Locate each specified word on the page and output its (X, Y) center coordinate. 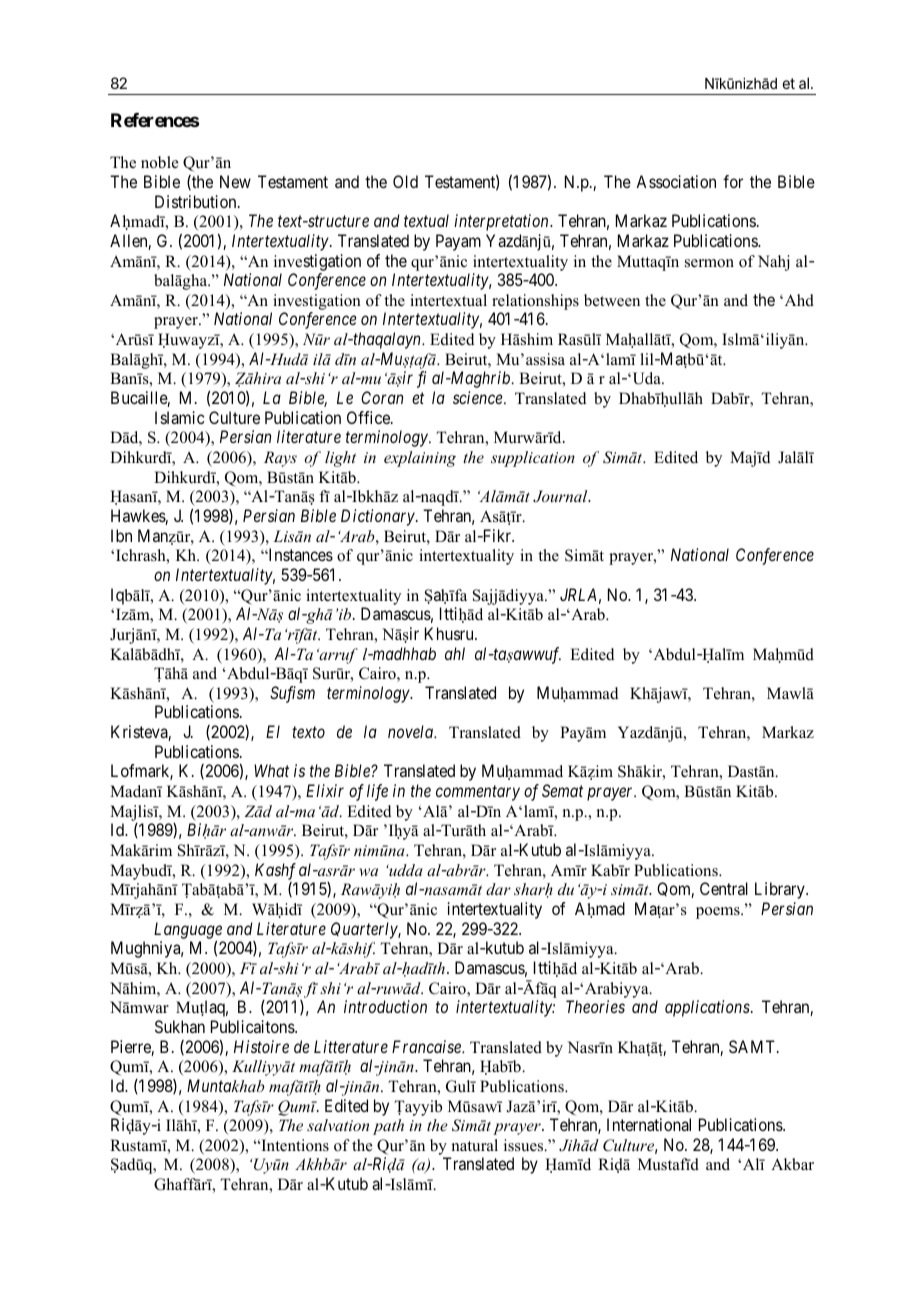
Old (405, 181)
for (733, 181)
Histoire (261, 1046)
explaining (420, 459)
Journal (561, 496)
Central (724, 888)
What (271, 770)
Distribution (197, 201)
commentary (478, 793)
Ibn (121, 535)
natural (474, 1145)
